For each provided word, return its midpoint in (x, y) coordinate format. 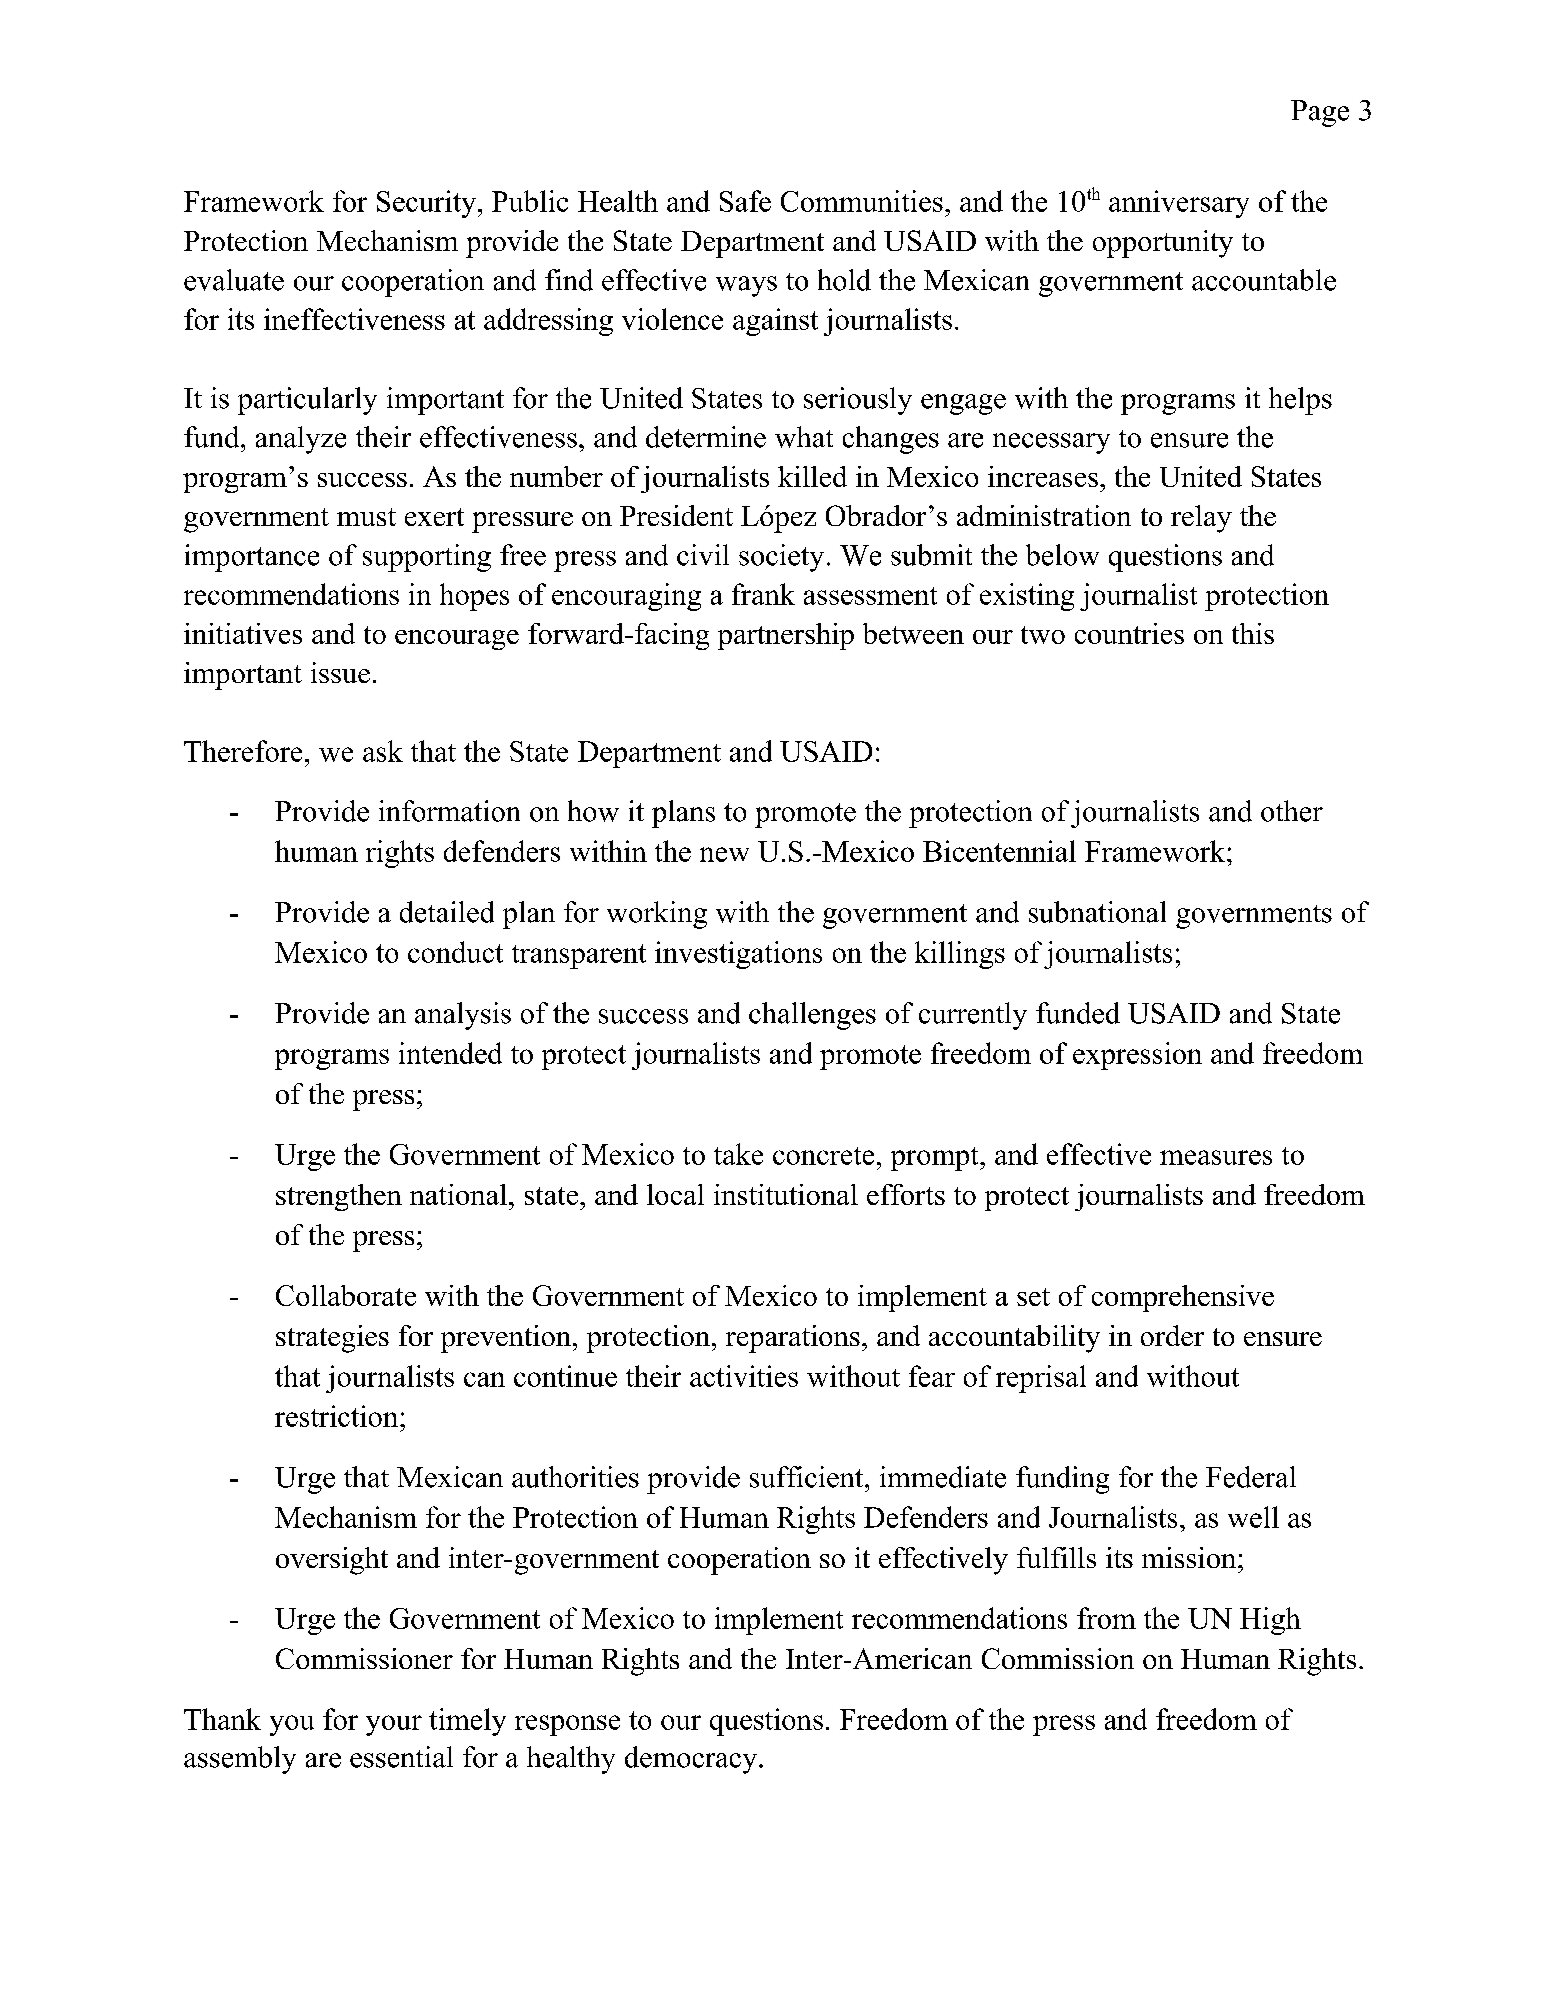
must (366, 517)
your (394, 1725)
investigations (738, 955)
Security (428, 204)
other (1292, 811)
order (1172, 1335)
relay (1201, 519)
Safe (745, 201)
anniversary (1179, 204)
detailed (447, 912)
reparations (793, 1339)
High (1270, 1621)
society (781, 558)
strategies (332, 1339)
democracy (692, 1760)
